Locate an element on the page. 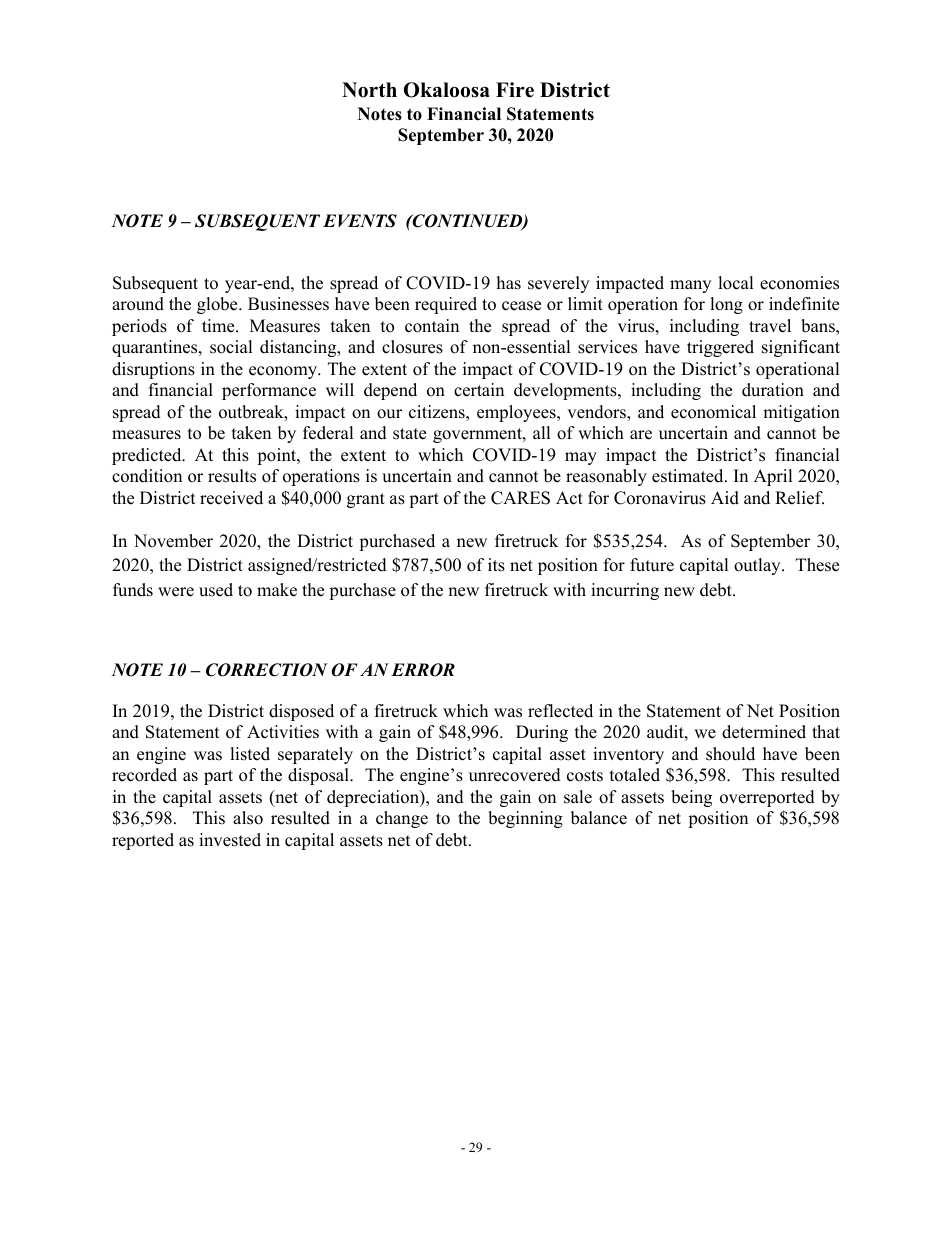 This document has height=1233, width=952. social is located at coordinates (231, 347).
